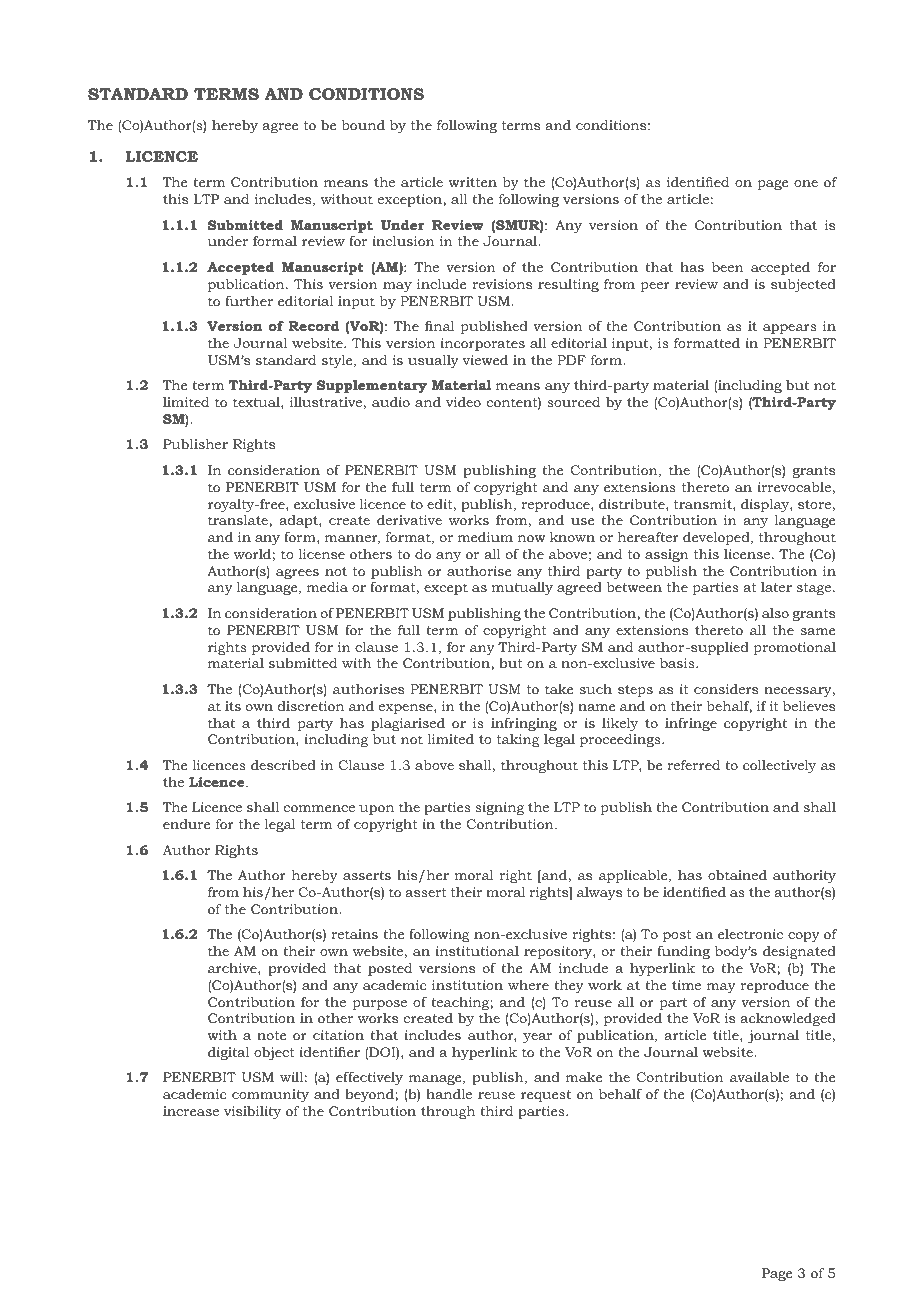 The height and width of the screenshot is (1308, 924). What do you see at coordinates (779, 766) in the screenshot?
I see `collectively` at bounding box center [779, 766].
